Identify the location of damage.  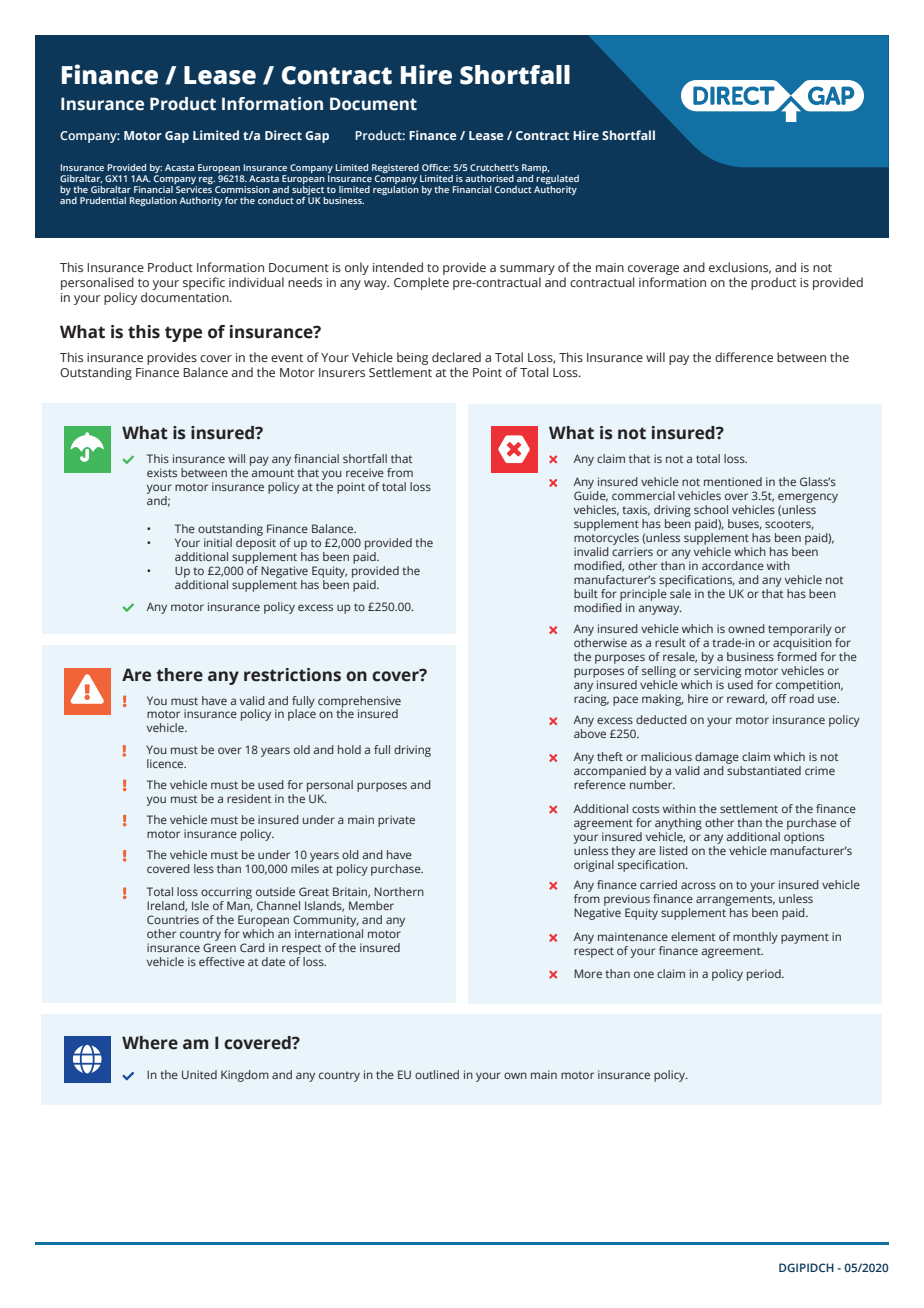
(717, 758).
